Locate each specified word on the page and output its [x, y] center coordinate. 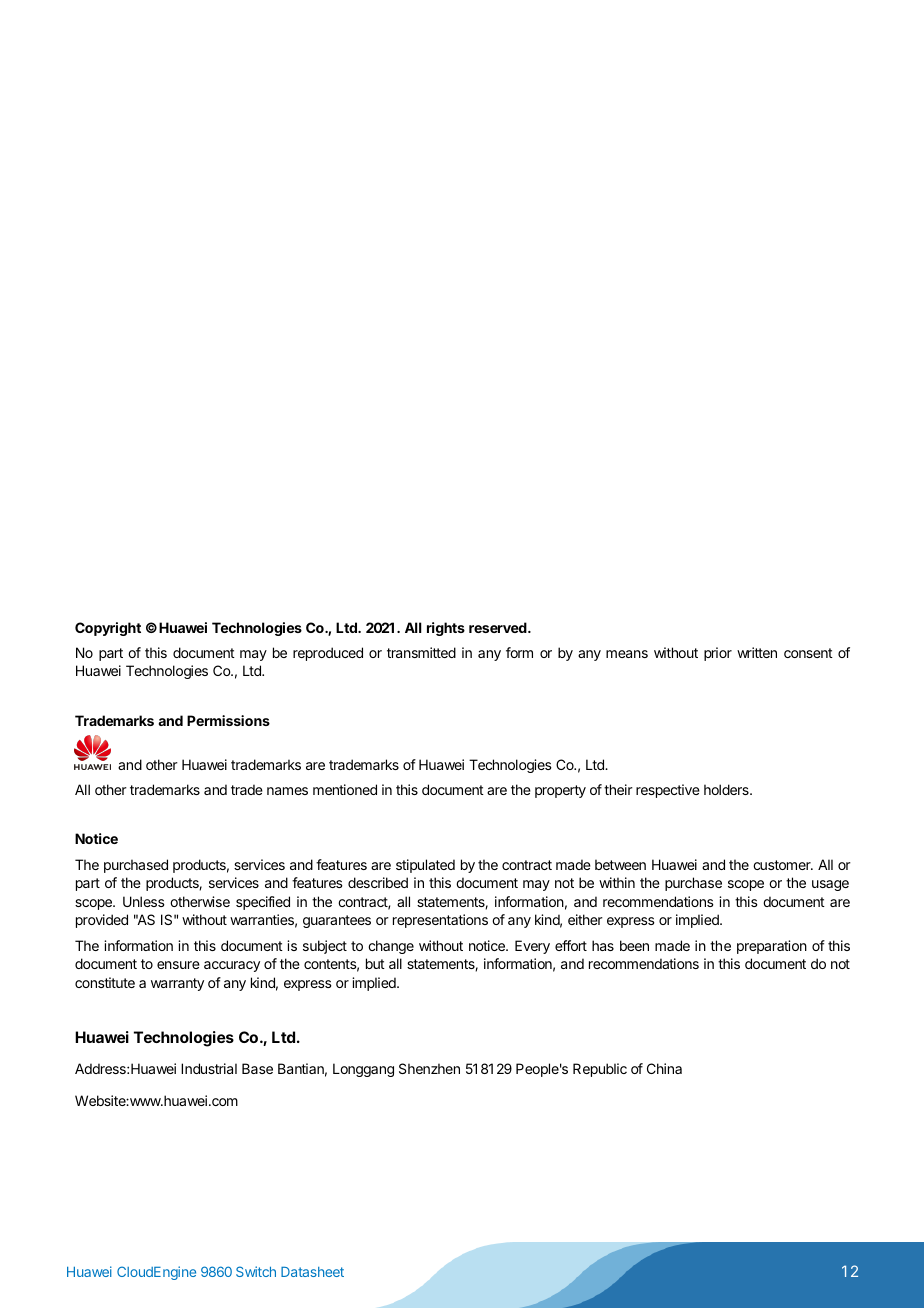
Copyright [108, 629]
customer [783, 865]
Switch [256, 1271]
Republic [600, 1070]
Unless [144, 901]
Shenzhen [429, 1068]
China [664, 1068]
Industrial [209, 1068]
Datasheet [312, 1272]
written [757, 652]
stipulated [425, 866]
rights [446, 629]
